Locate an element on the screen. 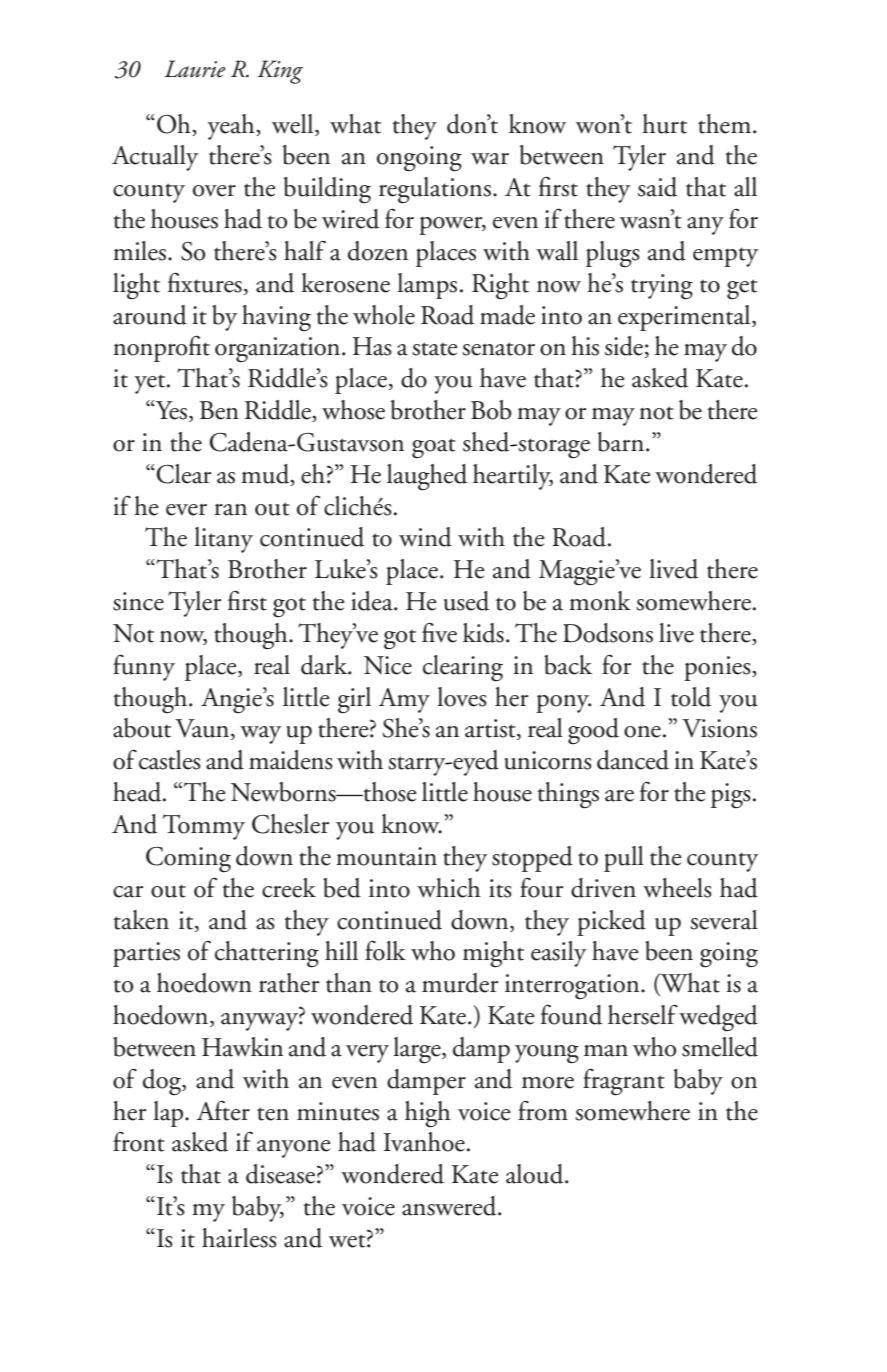 Image resolution: width=887 pixels, height=1372 pixels. artist is located at coordinates (491, 729).
